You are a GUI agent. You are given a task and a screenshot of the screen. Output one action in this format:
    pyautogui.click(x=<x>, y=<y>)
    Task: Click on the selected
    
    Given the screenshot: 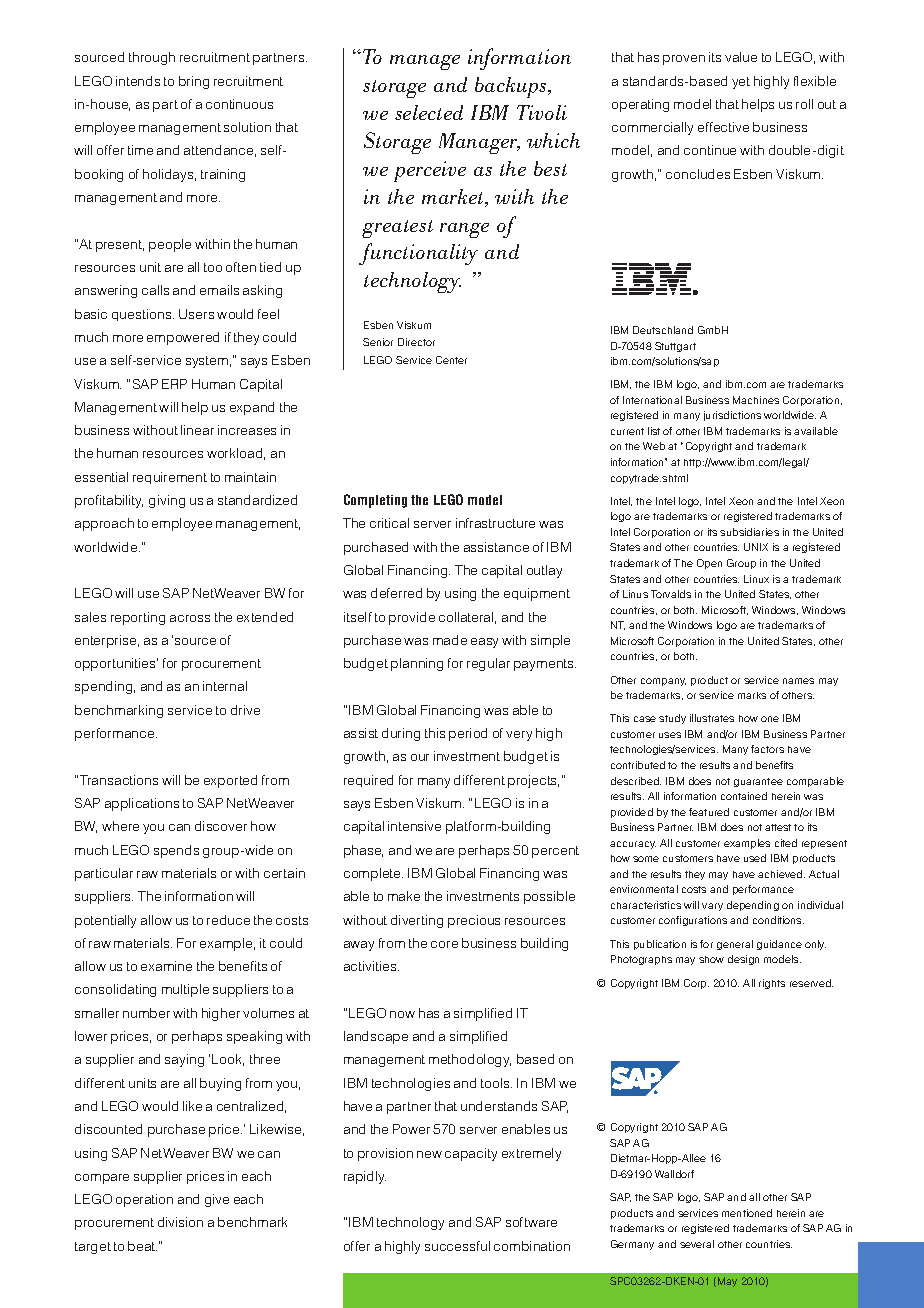 What is the action you would take?
    pyautogui.click(x=429, y=112)
